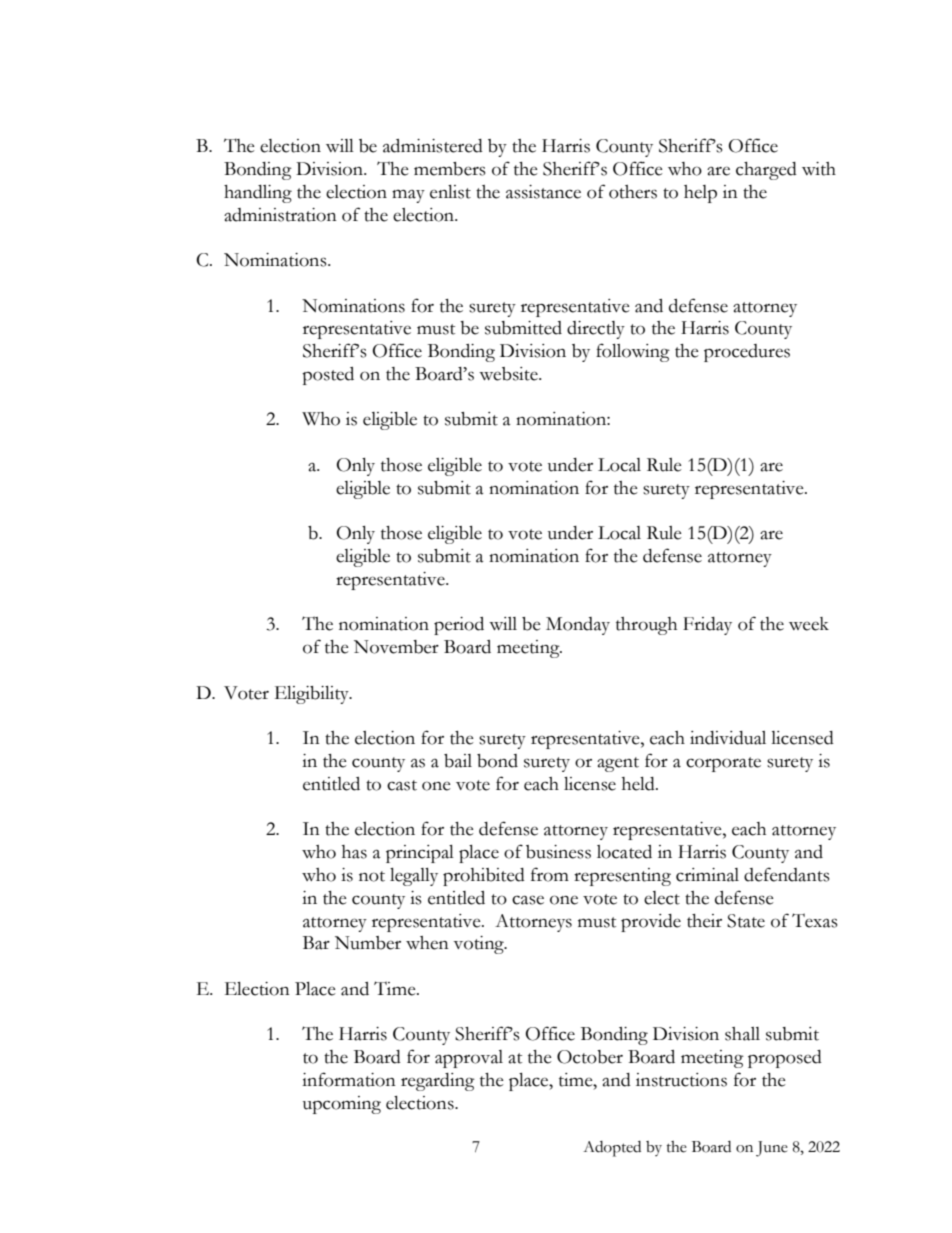 This image has width=952, height=1233. I want to click on Bar, so click(316, 943).
